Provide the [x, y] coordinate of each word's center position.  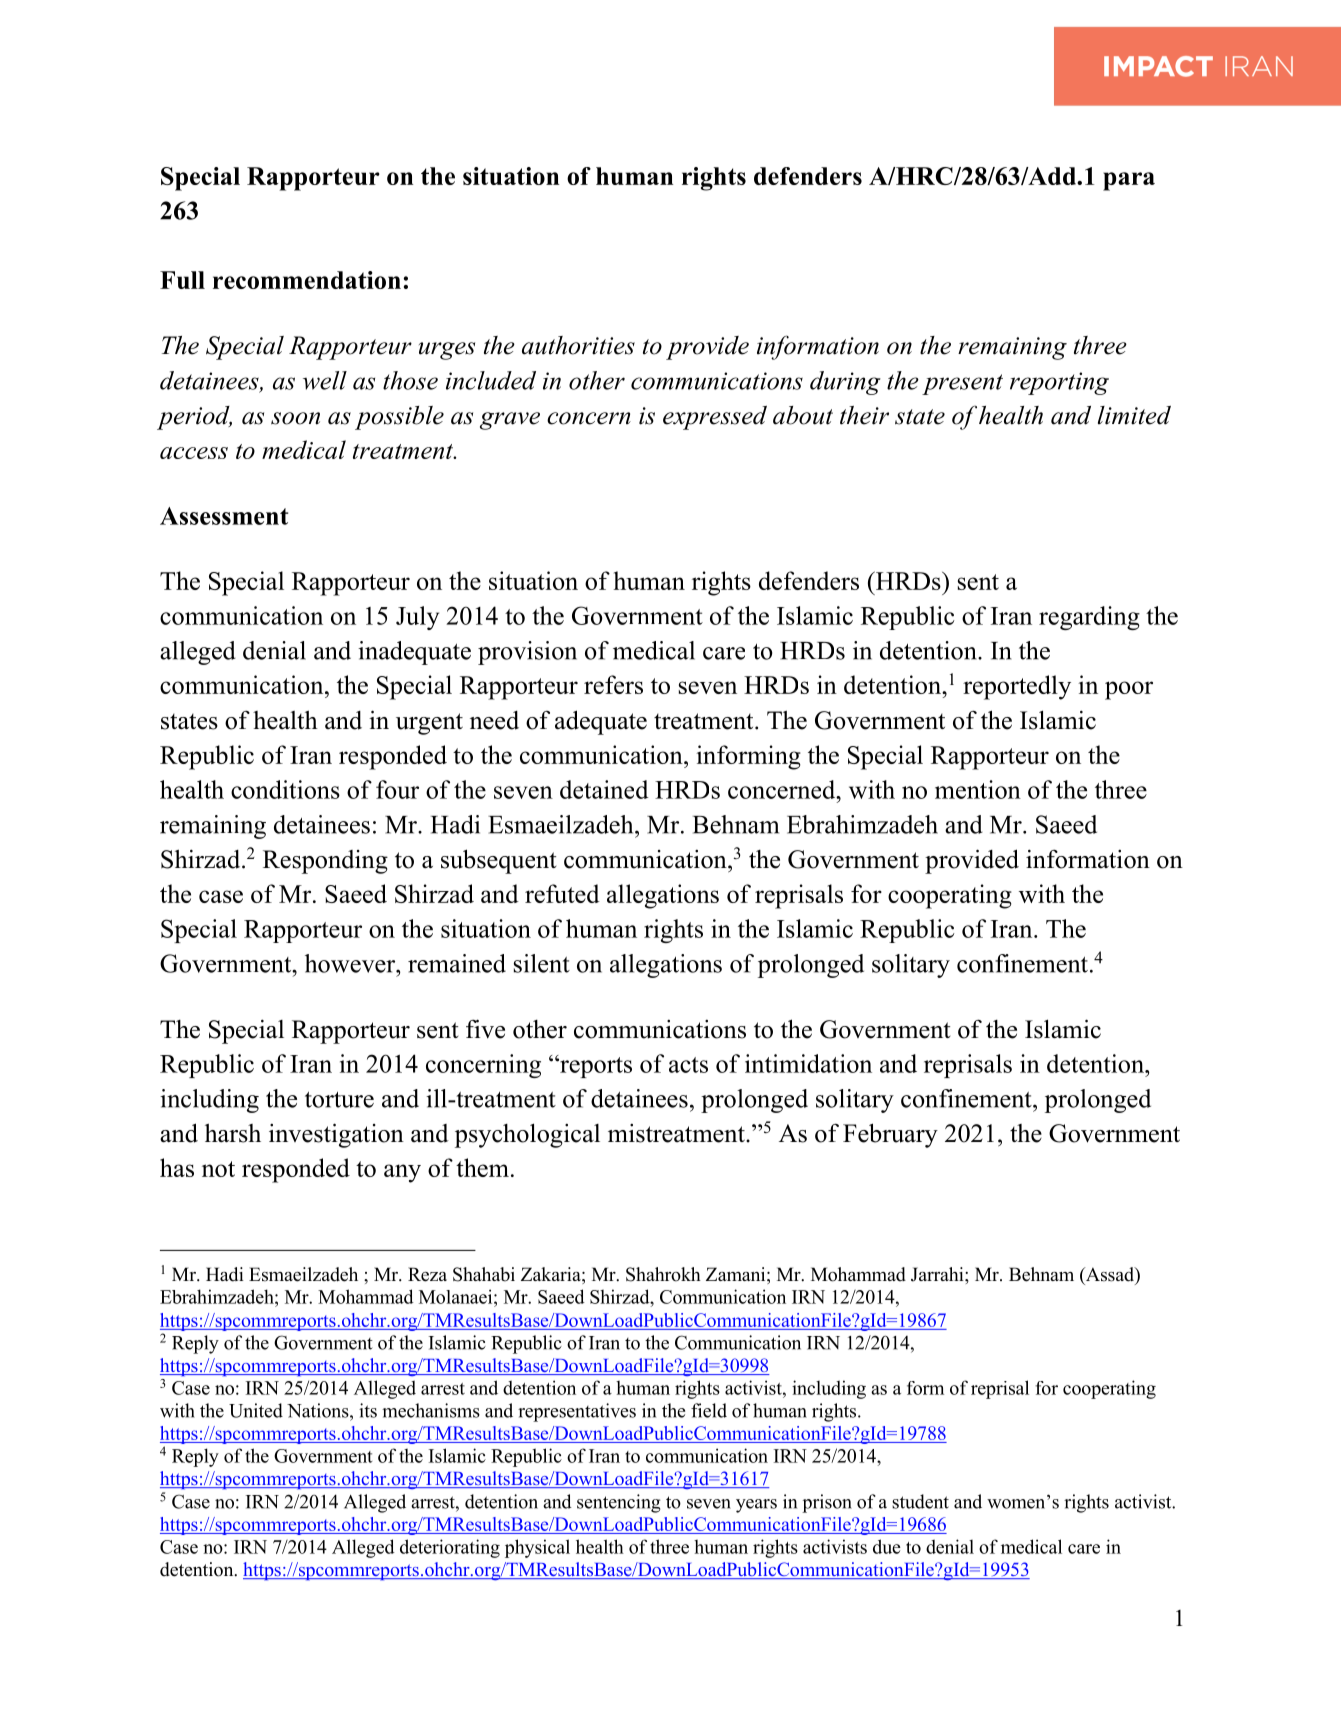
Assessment [224, 516]
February [890, 1135]
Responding [325, 862]
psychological [527, 1135]
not [218, 1169]
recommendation [307, 280]
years [756, 1506]
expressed [715, 418]
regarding [1089, 618]
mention [978, 789]
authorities [578, 345]
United [256, 1410]
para [1129, 181]
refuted [562, 893]
